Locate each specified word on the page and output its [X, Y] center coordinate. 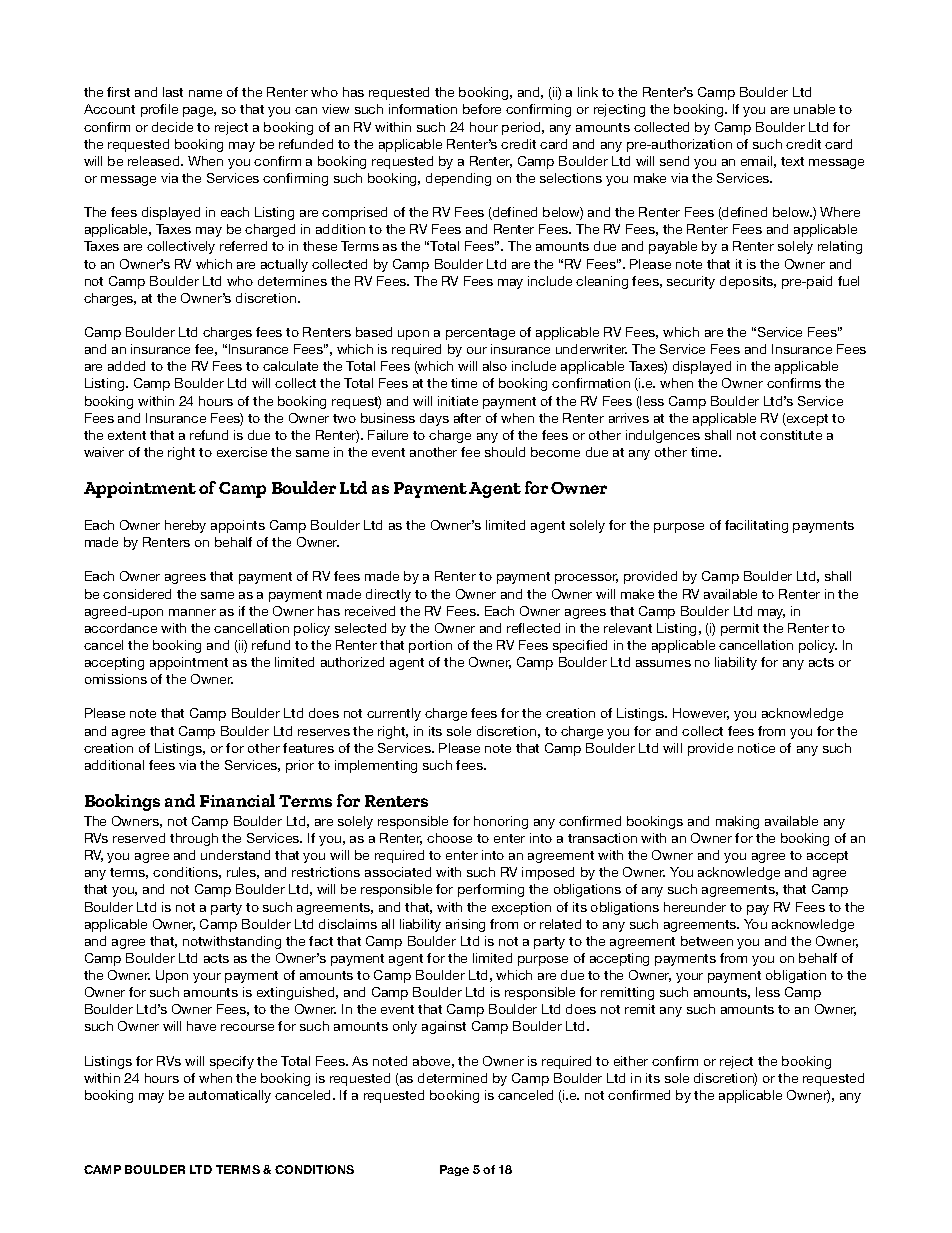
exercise [242, 452]
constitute [791, 435]
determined [452, 1078]
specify [232, 1062]
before [482, 109]
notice [756, 748]
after [467, 418]
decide [172, 127]
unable [814, 109]
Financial [237, 800]
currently [394, 714]
